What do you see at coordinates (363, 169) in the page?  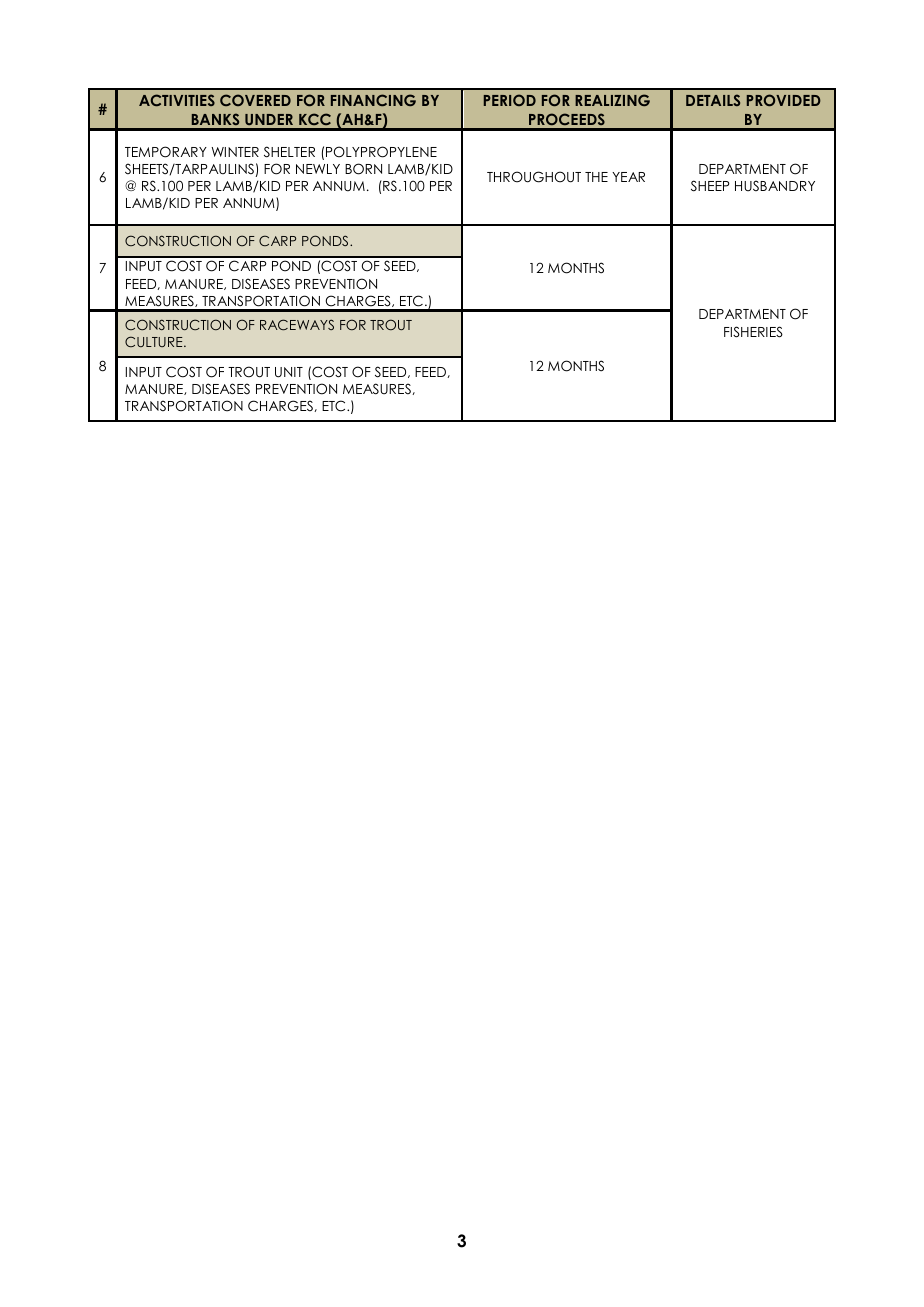 I see `BORN` at bounding box center [363, 169].
